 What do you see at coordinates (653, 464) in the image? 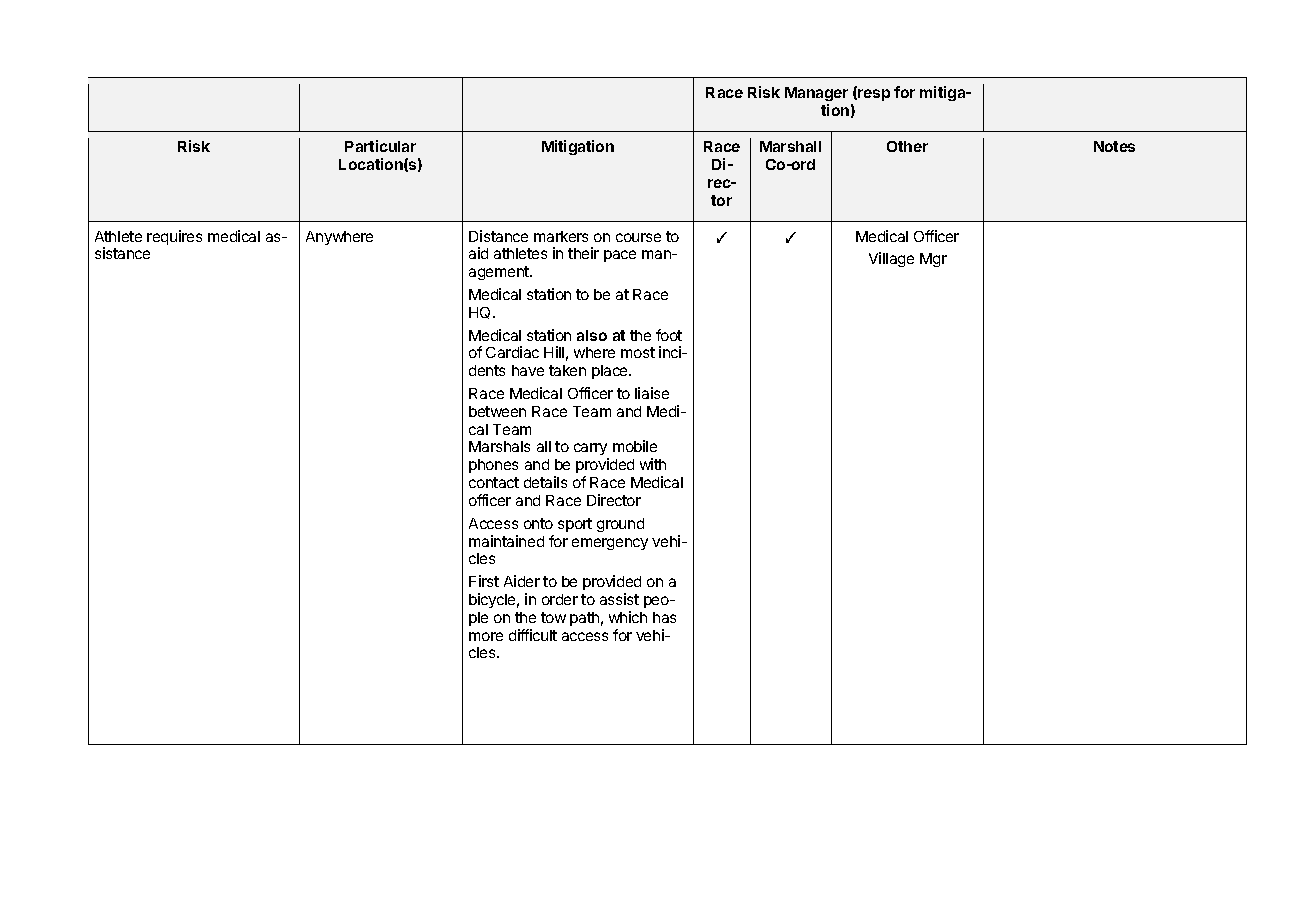
I see `with` at bounding box center [653, 464].
